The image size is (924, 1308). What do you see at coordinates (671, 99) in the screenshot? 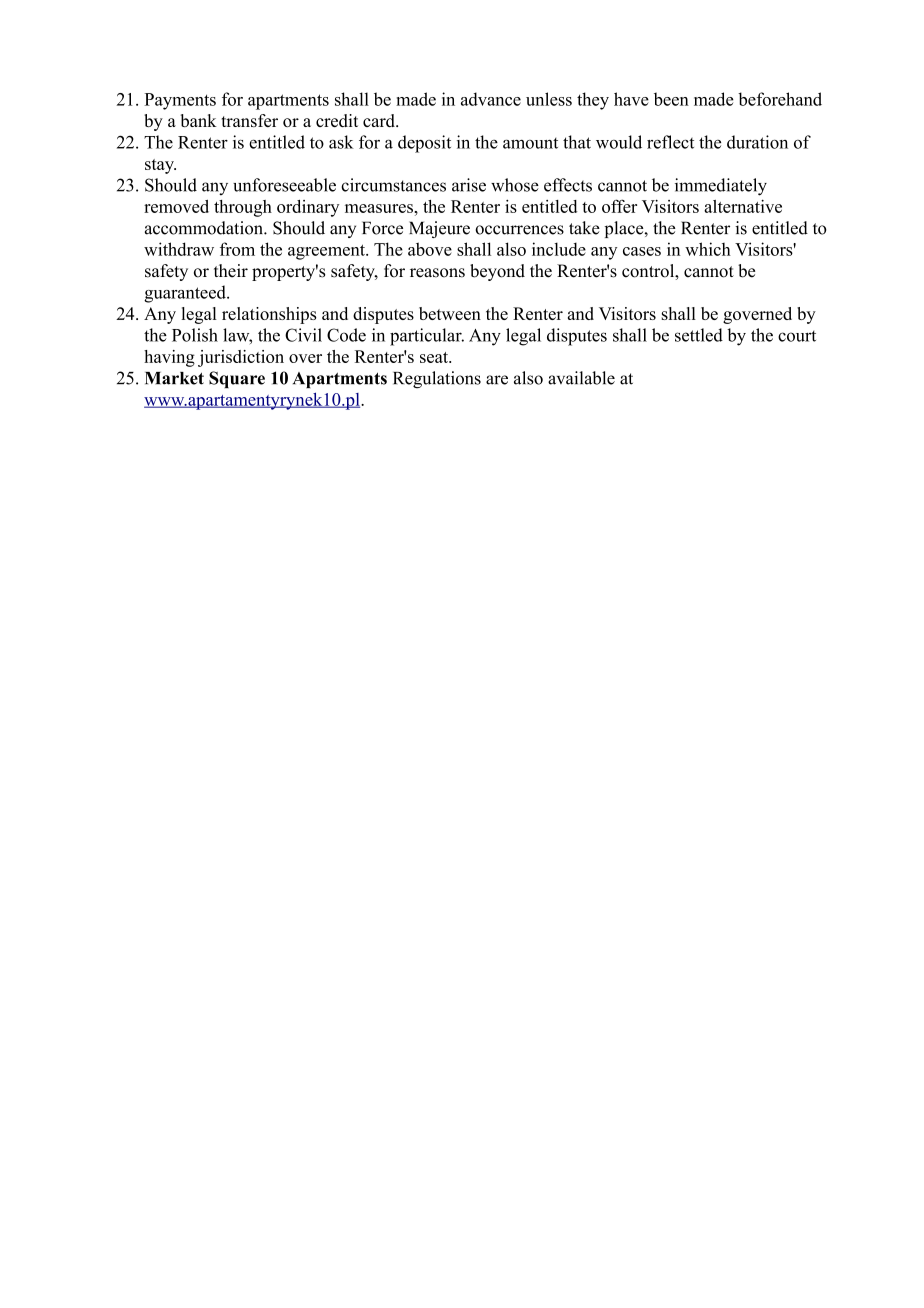
I see `been` at bounding box center [671, 99].
